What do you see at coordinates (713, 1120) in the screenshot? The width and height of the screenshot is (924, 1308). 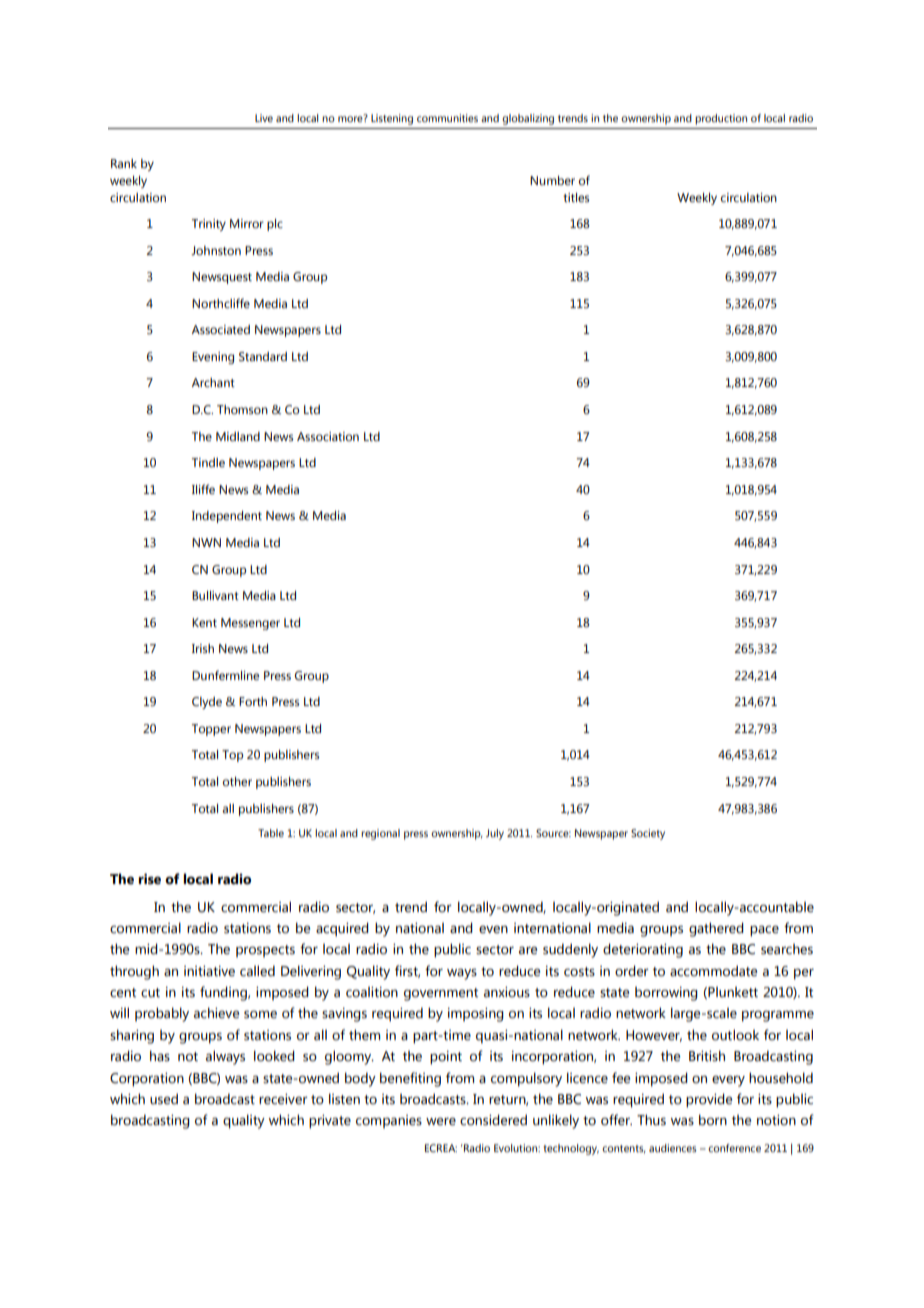 I see `born` at bounding box center [713, 1120].
